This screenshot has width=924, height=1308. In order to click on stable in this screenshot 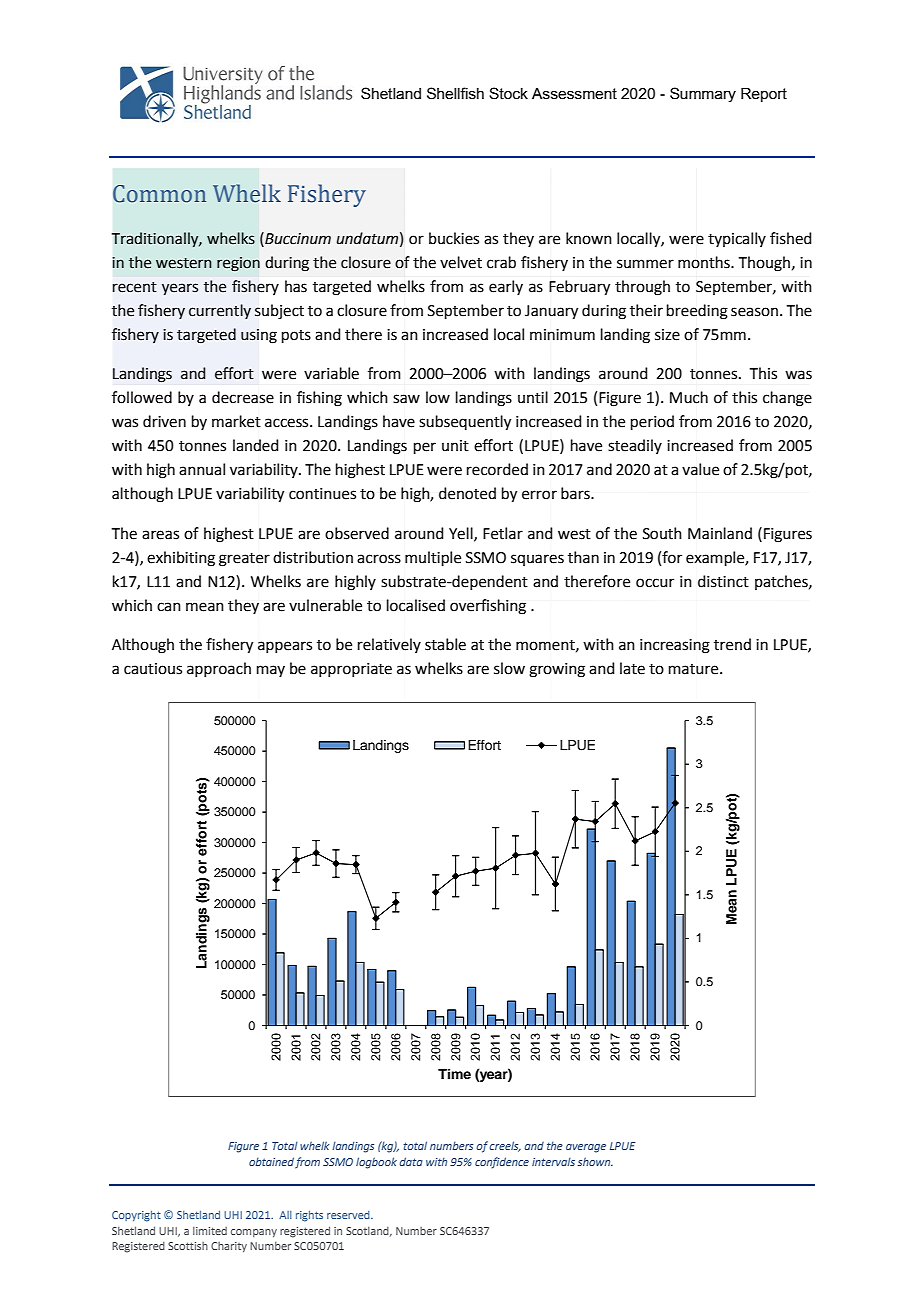, I will do `click(445, 644)`.
